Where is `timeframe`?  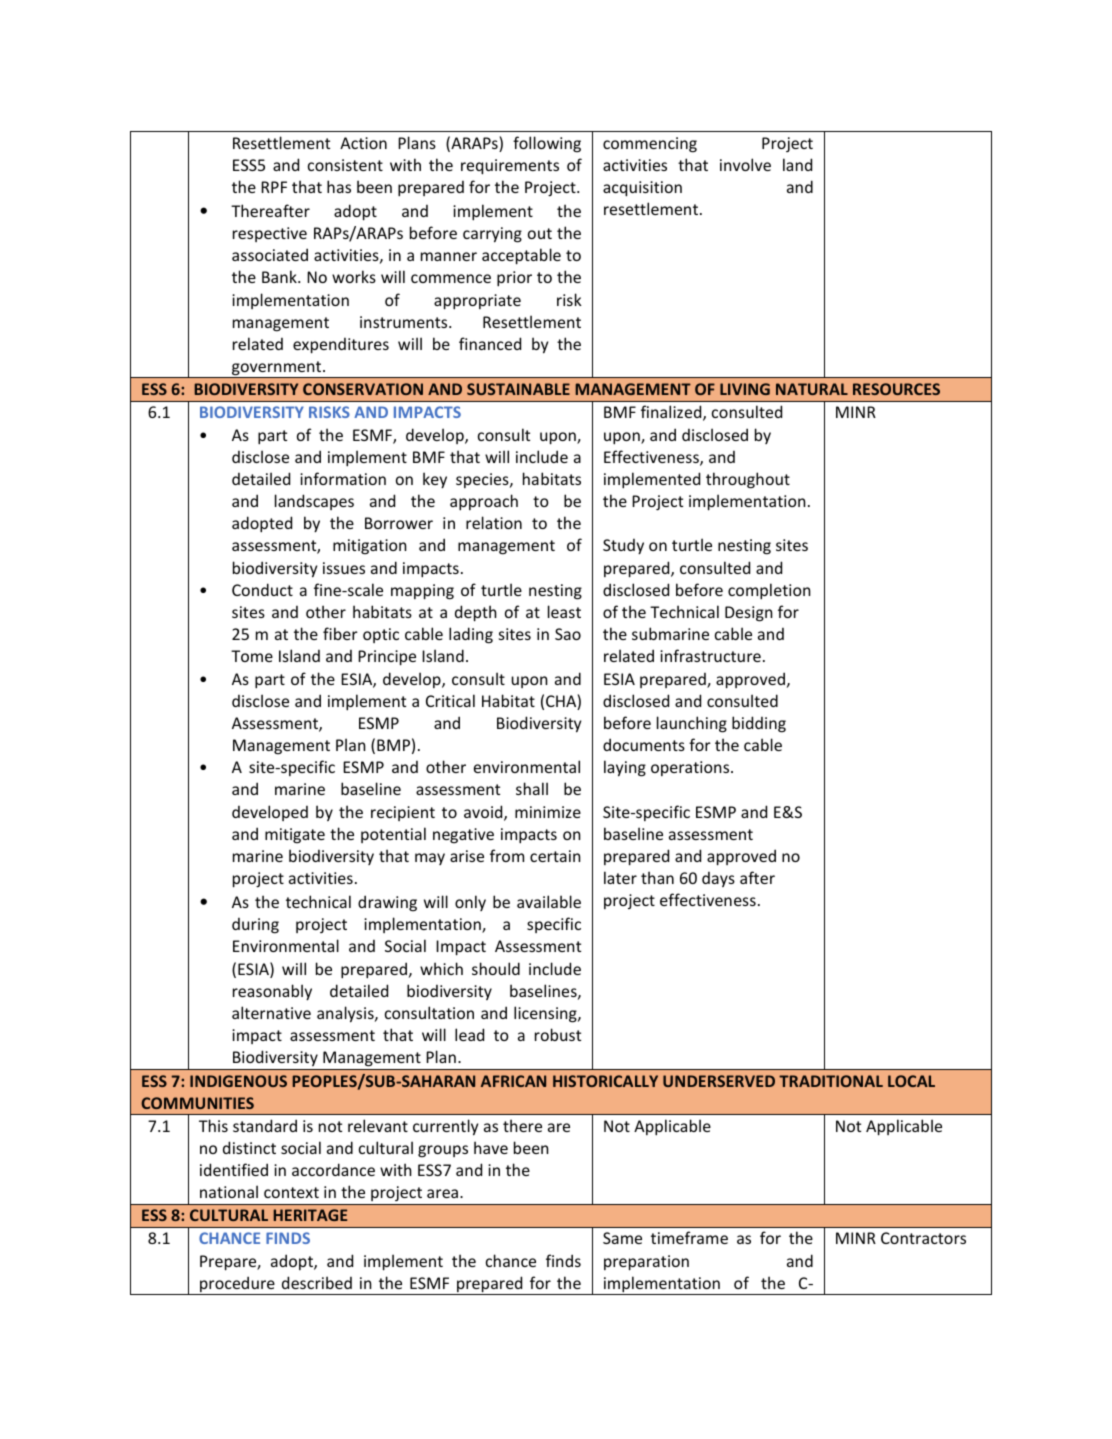
timeframe is located at coordinates (689, 1237).
